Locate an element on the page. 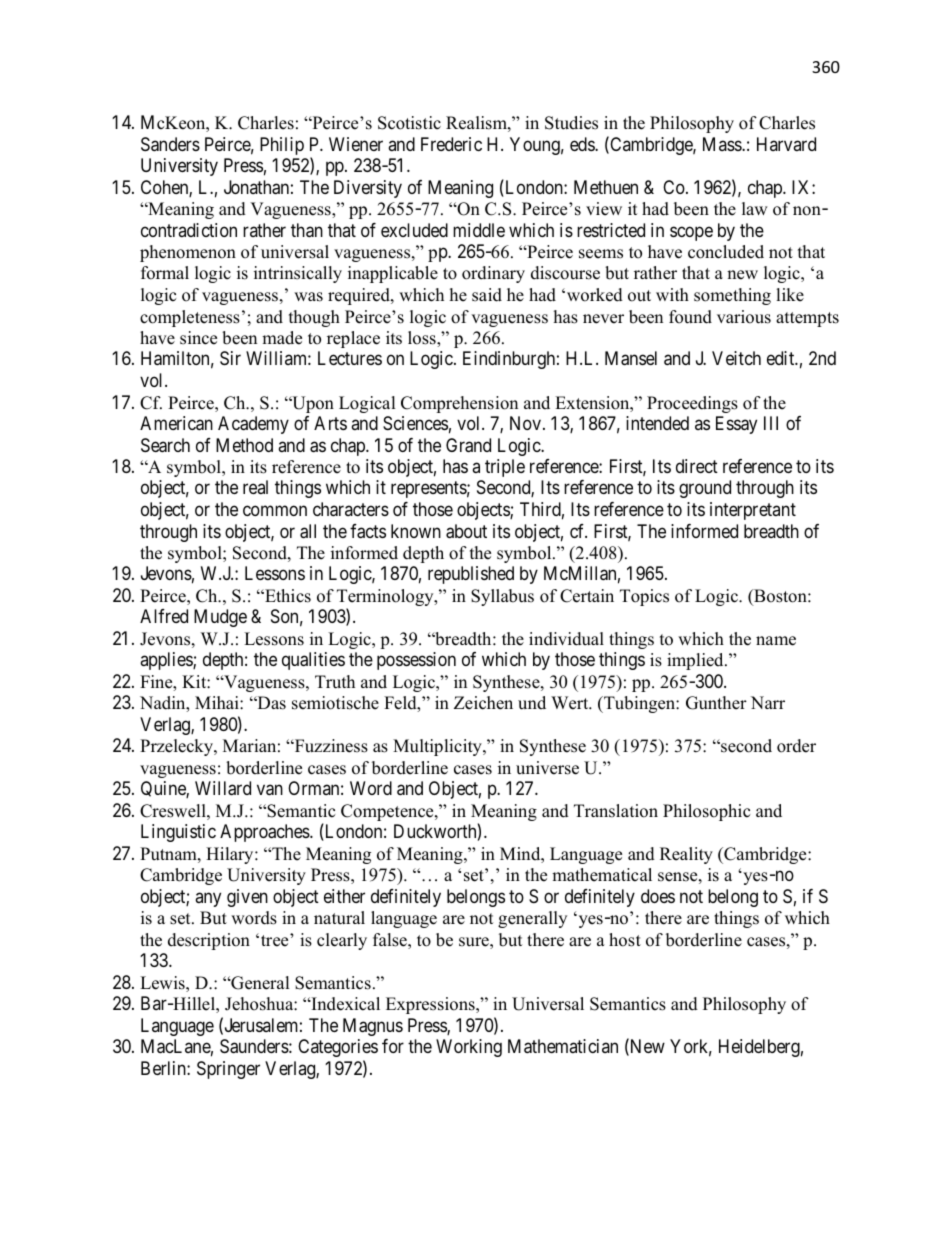  name is located at coordinates (776, 641).
